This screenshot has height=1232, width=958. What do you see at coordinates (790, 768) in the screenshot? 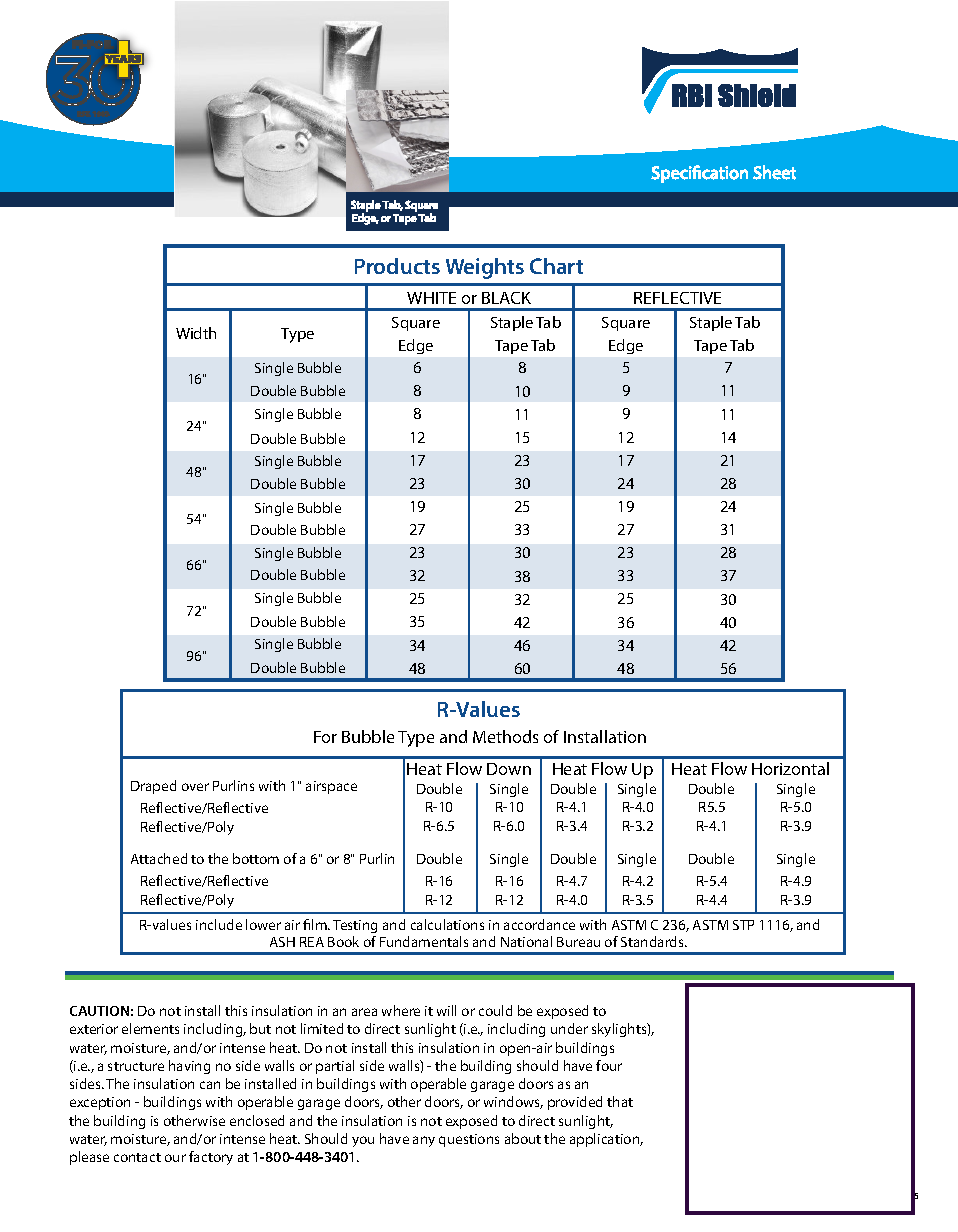
I see `Horizontal` at bounding box center [790, 768].
